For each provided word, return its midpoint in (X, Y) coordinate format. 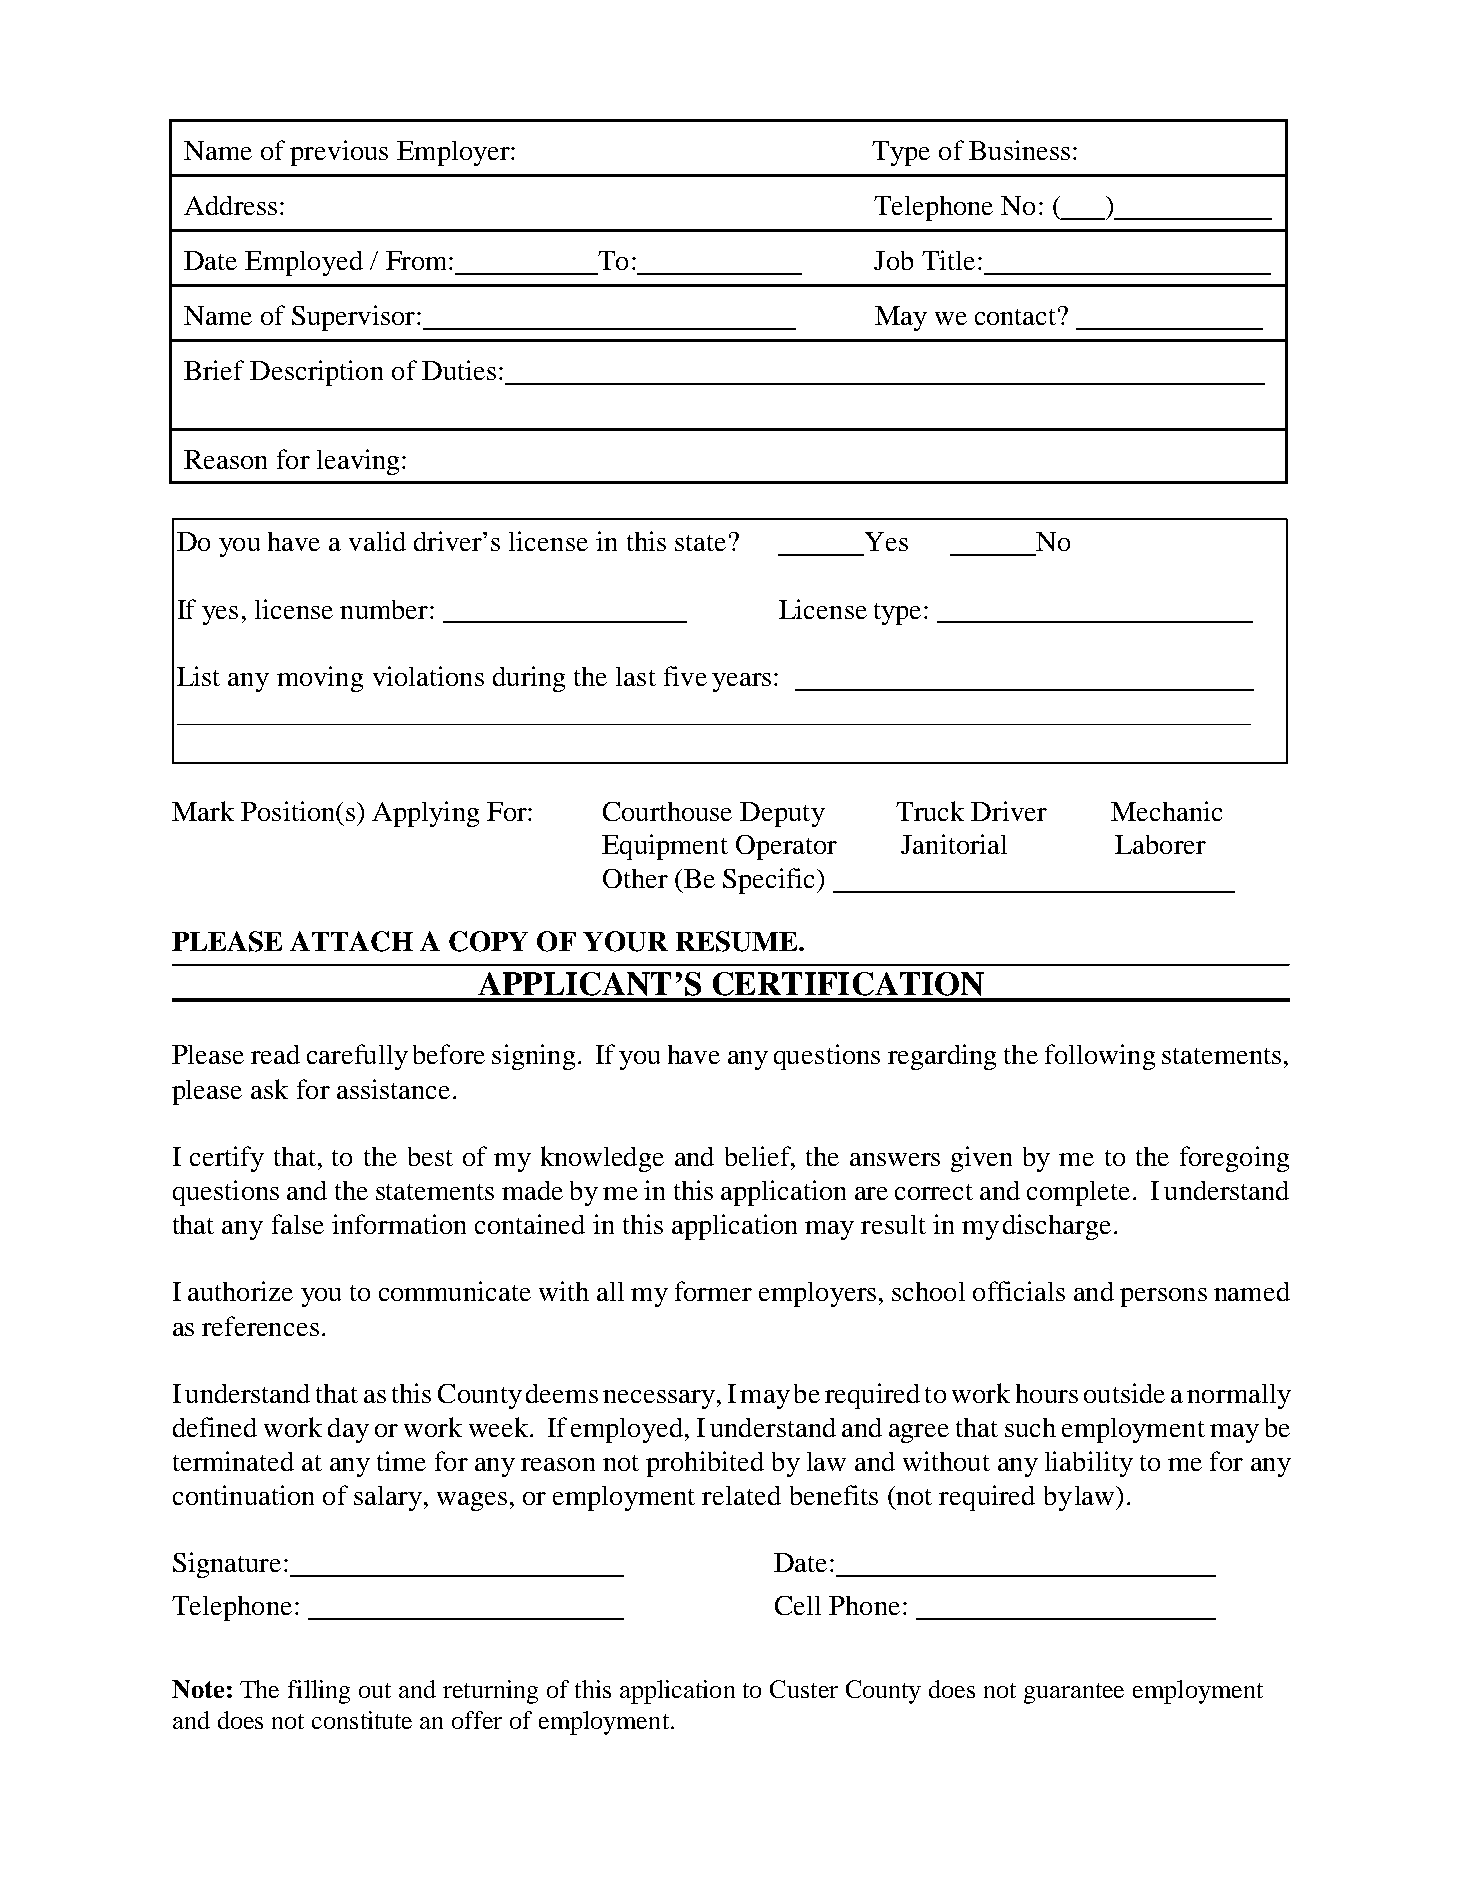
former (713, 1291)
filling (319, 1692)
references (260, 1326)
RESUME (738, 941)
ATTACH (351, 941)
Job (893, 260)
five (685, 676)
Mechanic (1166, 811)
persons (1163, 1297)
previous (339, 153)
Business (1019, 150)
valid (377, 541)
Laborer (1160, 844)
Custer (804, 1689)
